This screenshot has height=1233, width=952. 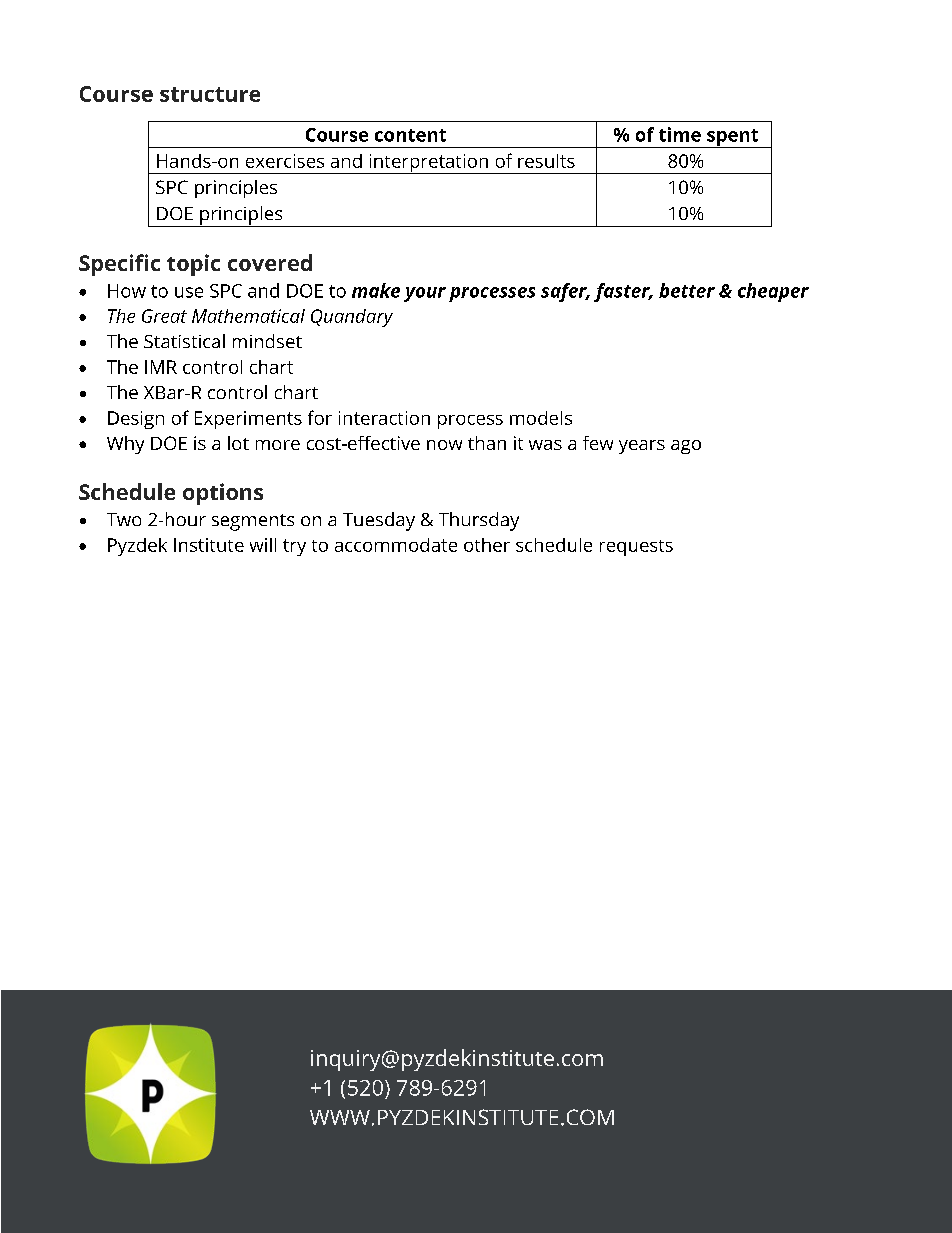 What do you see at coordinates (410, 135) in the screenshot?
I see `content` at bounding box center [410, 135].
